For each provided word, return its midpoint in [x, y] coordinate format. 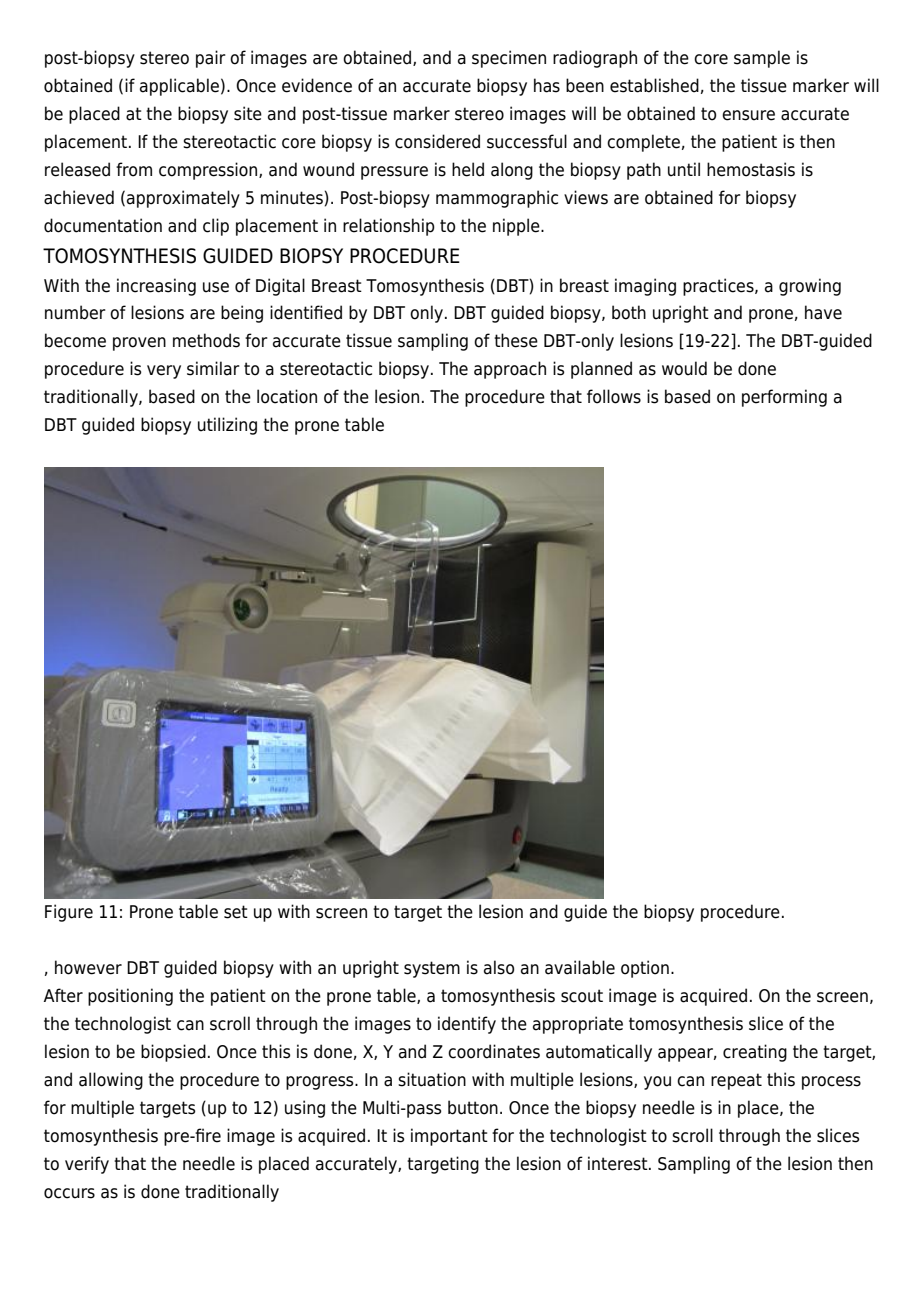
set [236, 912]
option [645, 969]
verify [87, 1165]
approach [510, 370]
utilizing [227, 426]
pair [211, 59]
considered [437, 141]
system [432, 969]
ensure [748, 115]
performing [784, 398]
